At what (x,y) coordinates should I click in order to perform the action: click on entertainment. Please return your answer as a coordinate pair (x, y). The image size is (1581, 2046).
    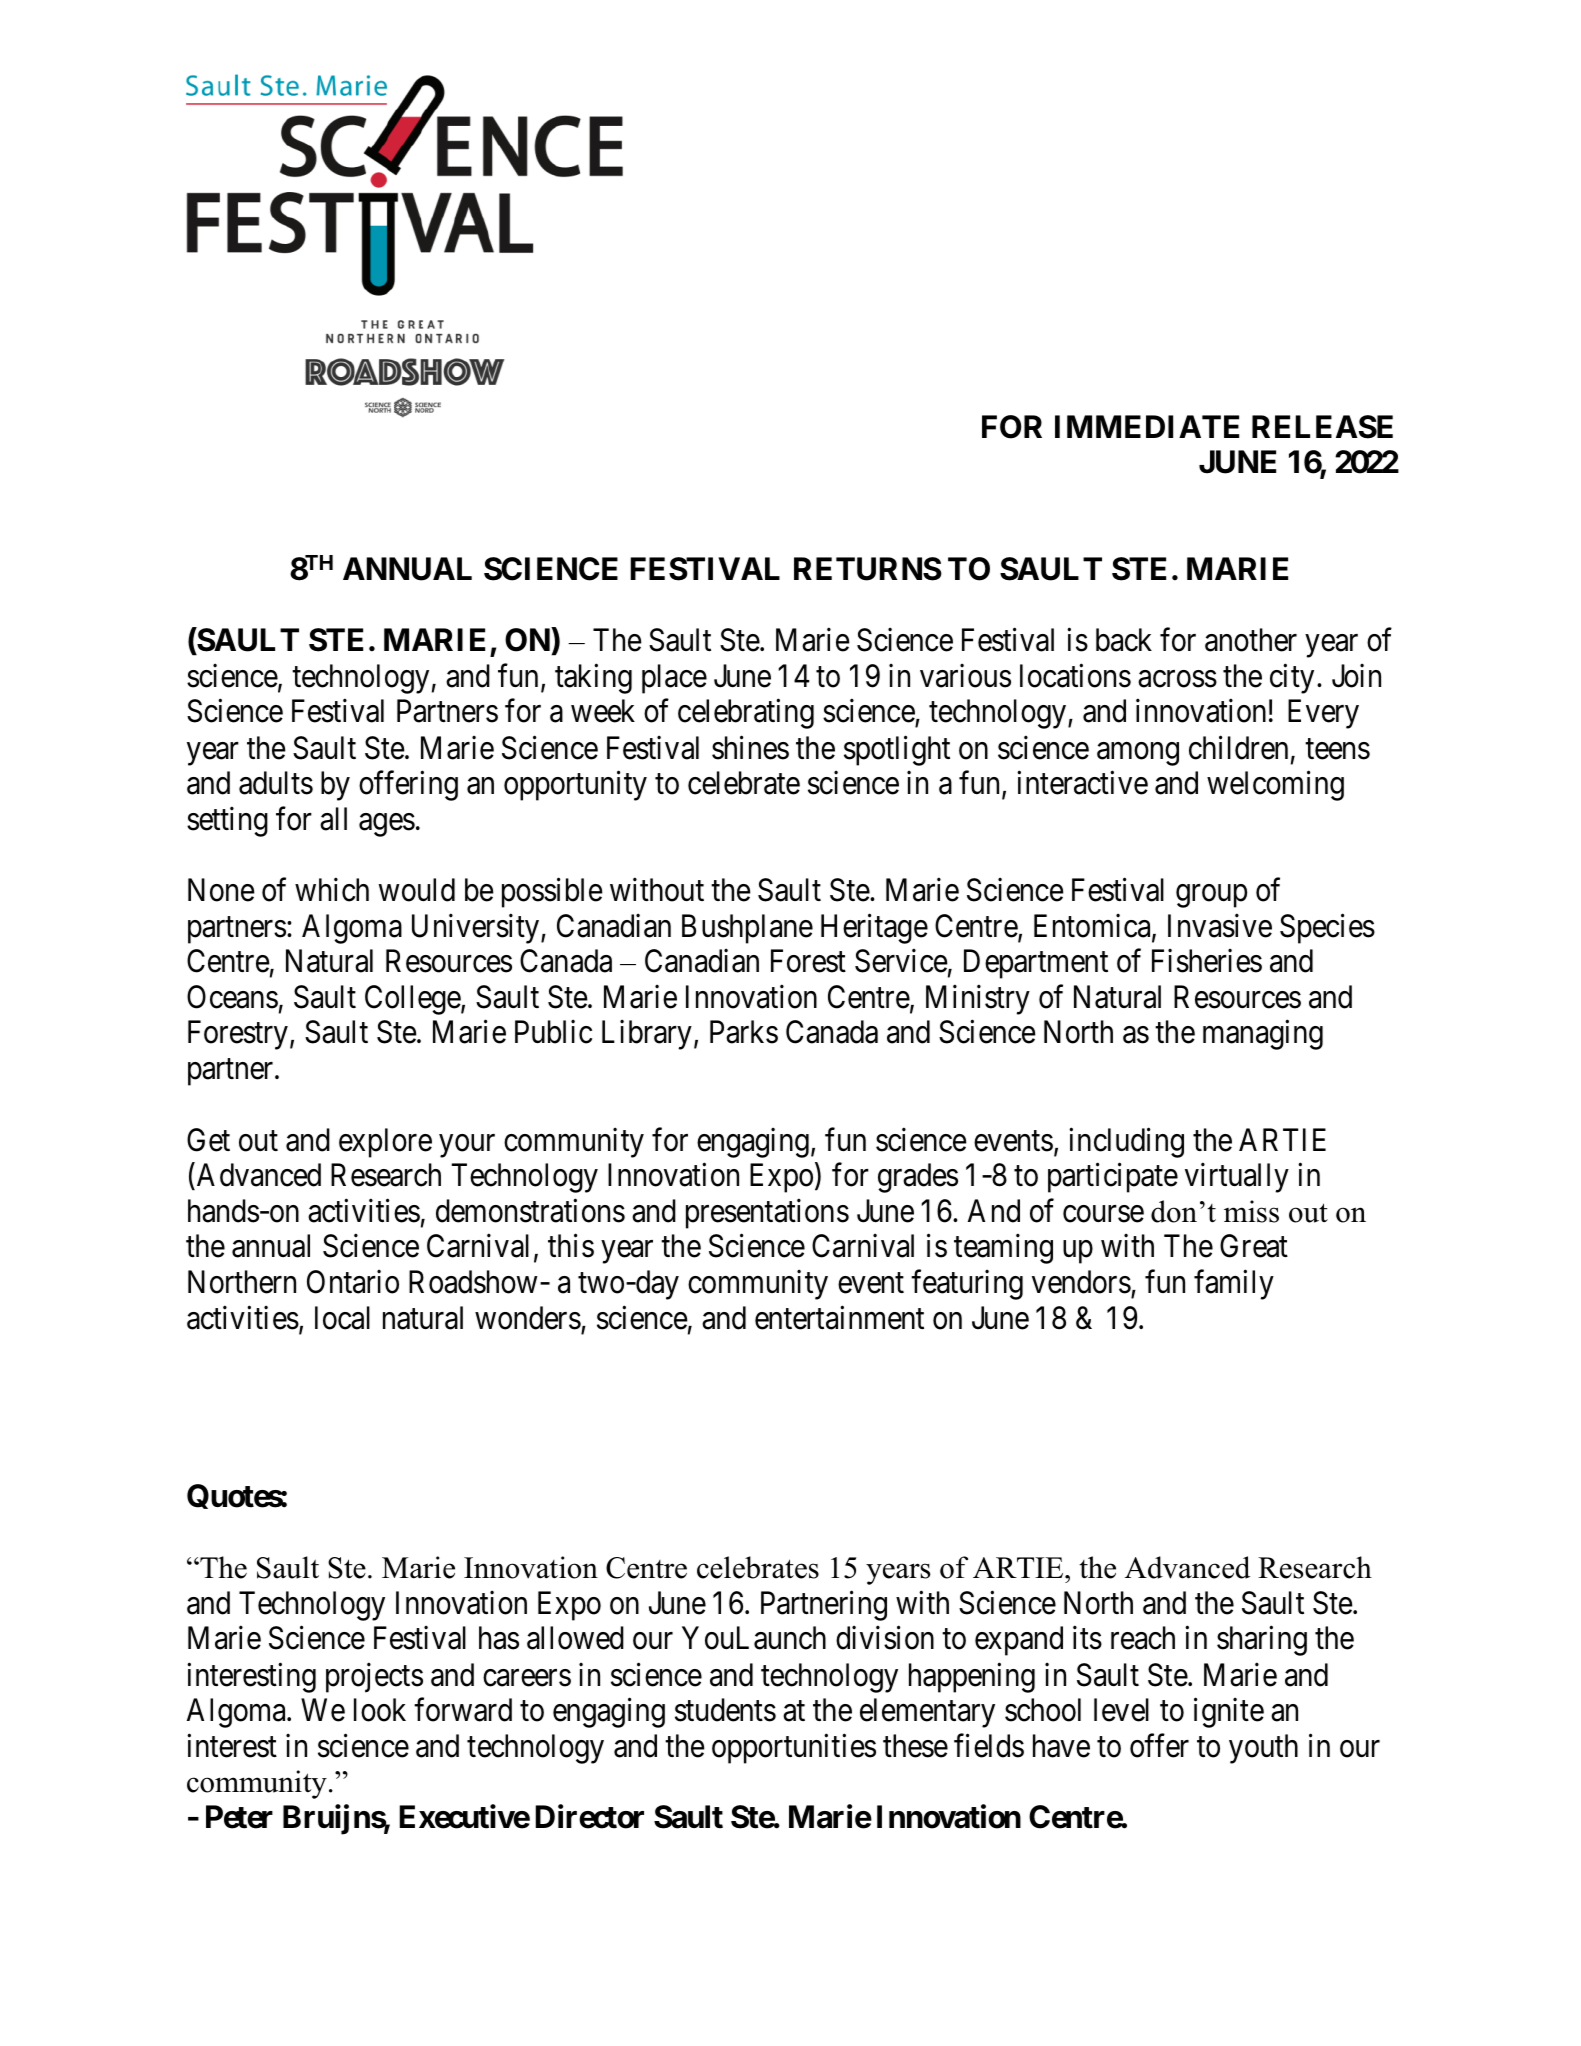
    Looking at the image, I should click on (839, 1318).
